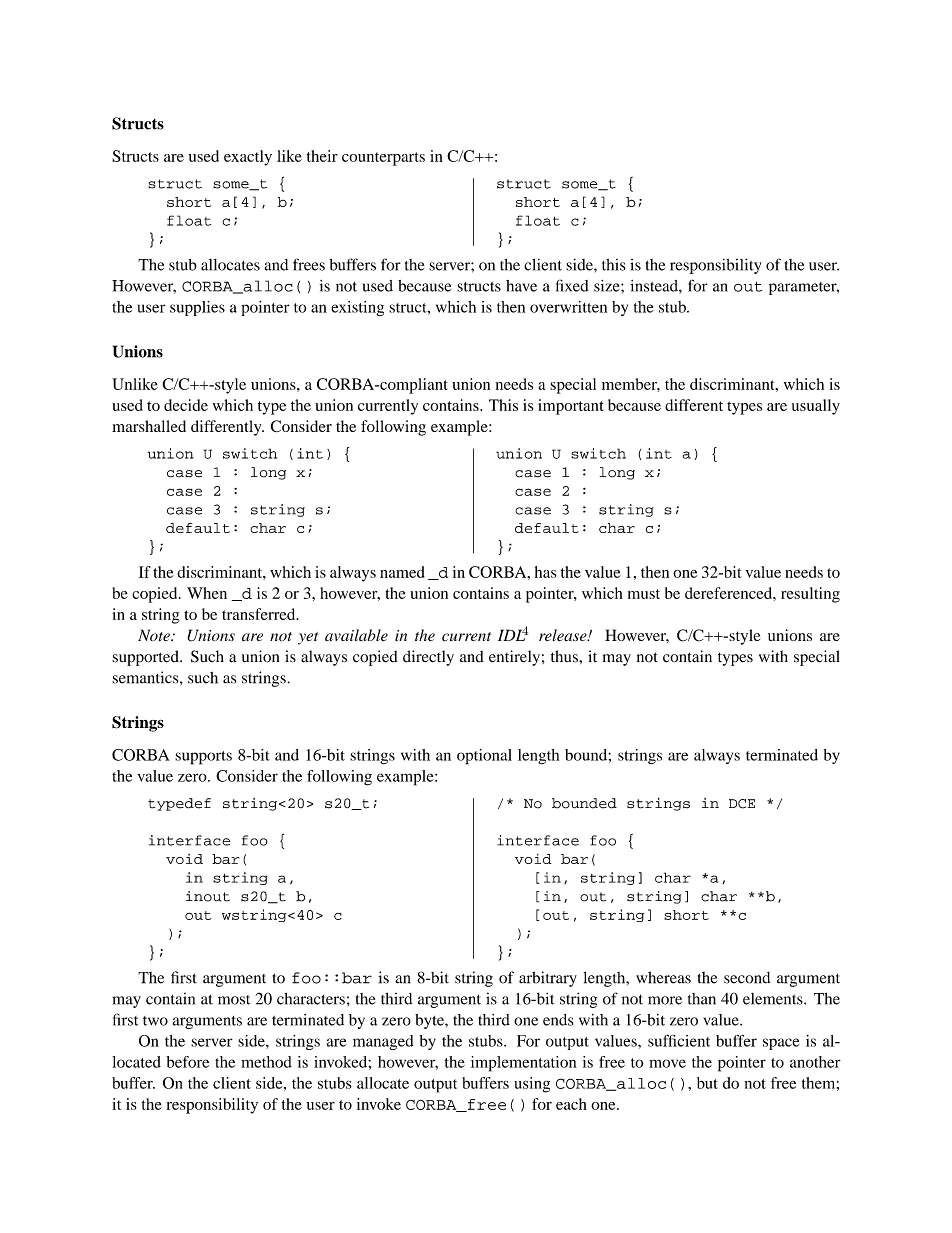 Image resolution: width=952 pixels, height=1233 pixels. Describe the element at coordinates (248, 158) in the page. I see `exactly` at that location.
